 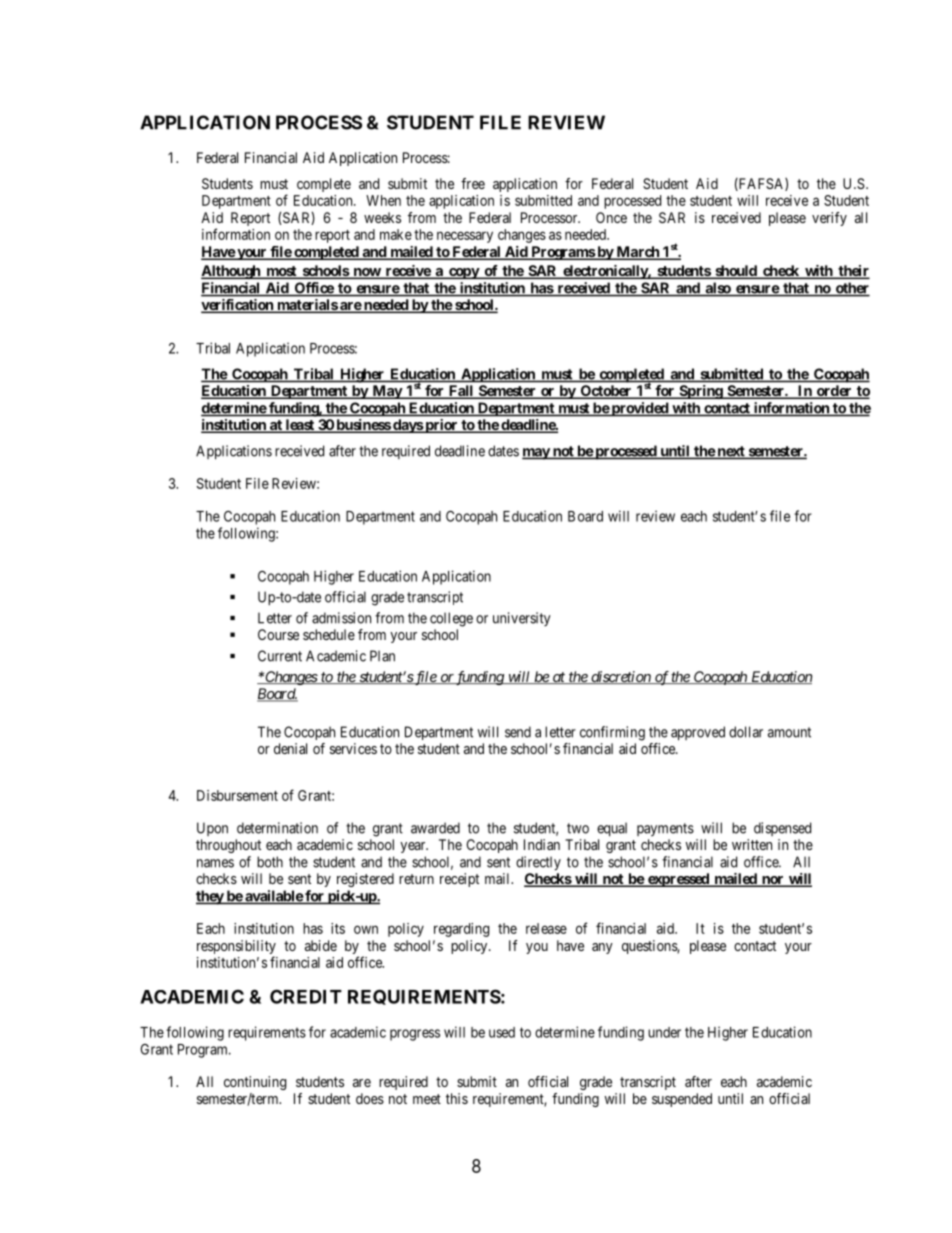 I want to click on university, so click(x=522, y=619).
